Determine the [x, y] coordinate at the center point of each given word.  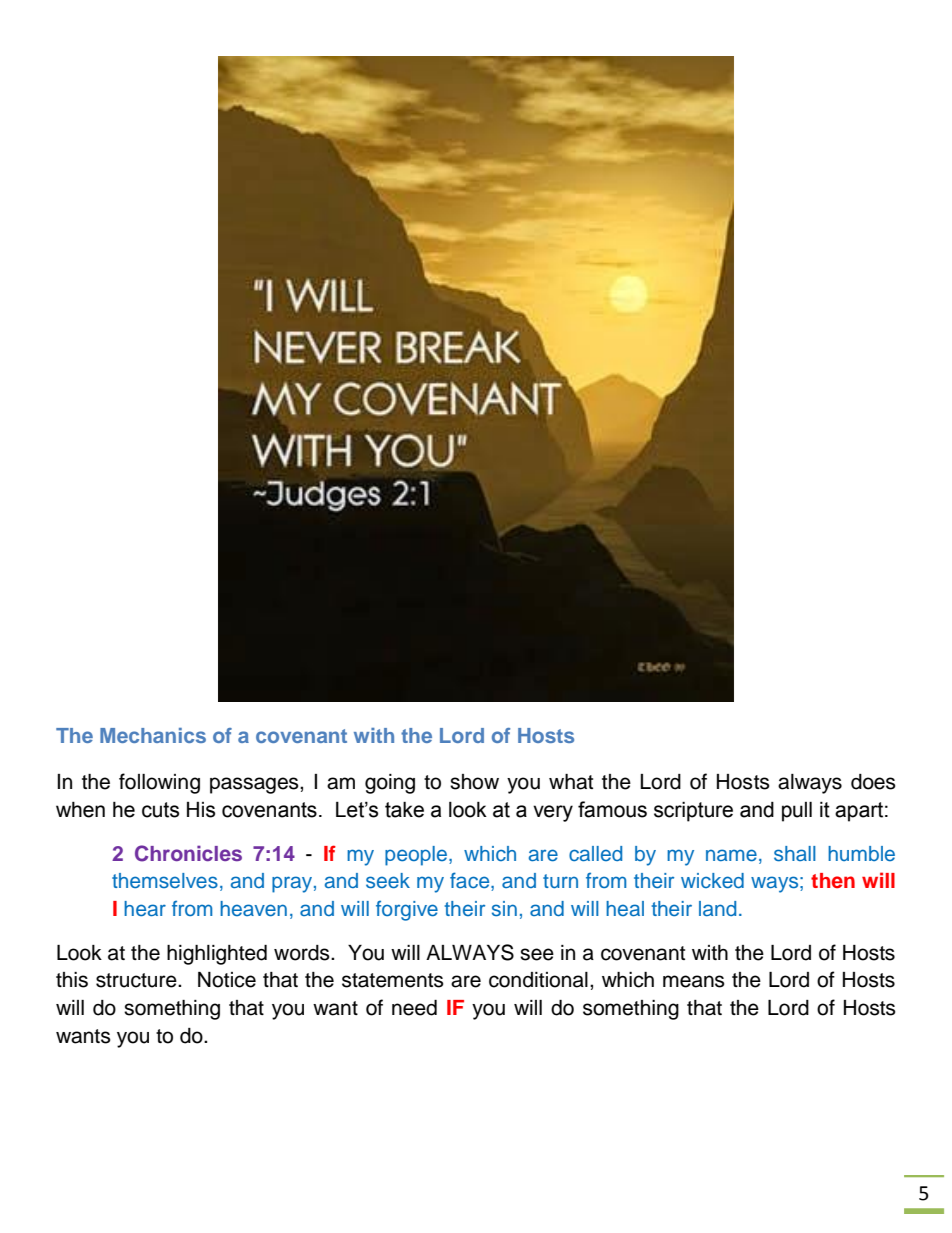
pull [797, 811]
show [474, 782]
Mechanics [153, 735]
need [414, 1008]
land [717, 908]
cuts [160, 810]
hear [145, 909]
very [553, 813]
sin [504, 909]
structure [137, 980]
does [873, 782]
